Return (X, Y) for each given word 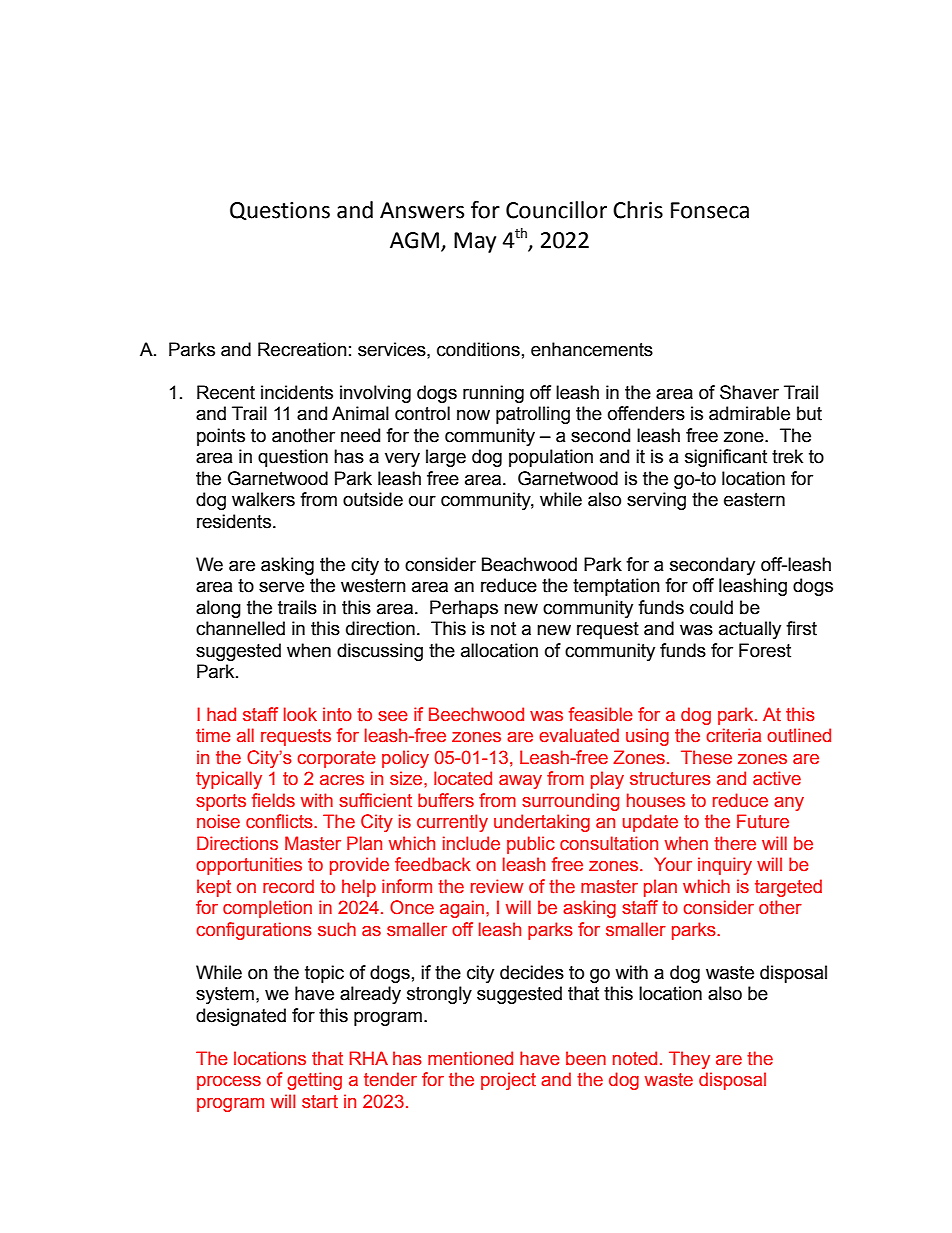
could (711, 607)
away (520, 782)
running (493, 394)
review (497, 886)
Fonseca (710, 210)
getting (314, 1081)
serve (281, 587)
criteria (733, 735)
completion (267, 909)
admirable (749, 413)
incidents (297, 392)
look (300, 714)
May (475, 242)
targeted (788, 888)
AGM (414, 240)
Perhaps (464, 609)
